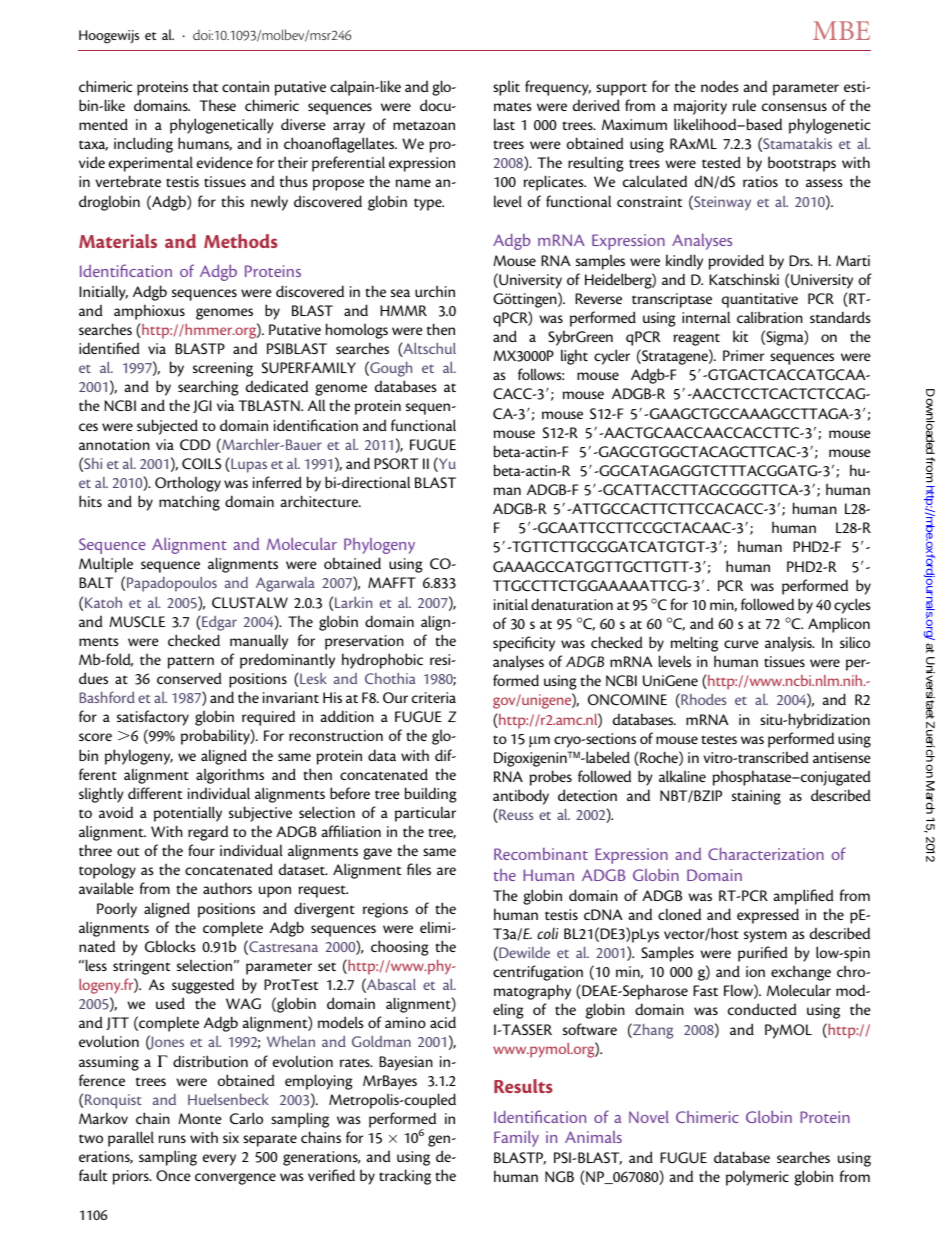 This screenshot has width=952, height=1251. Describe the element at coordinates (217, 105) in the screenshot. I see `These` at that location.
